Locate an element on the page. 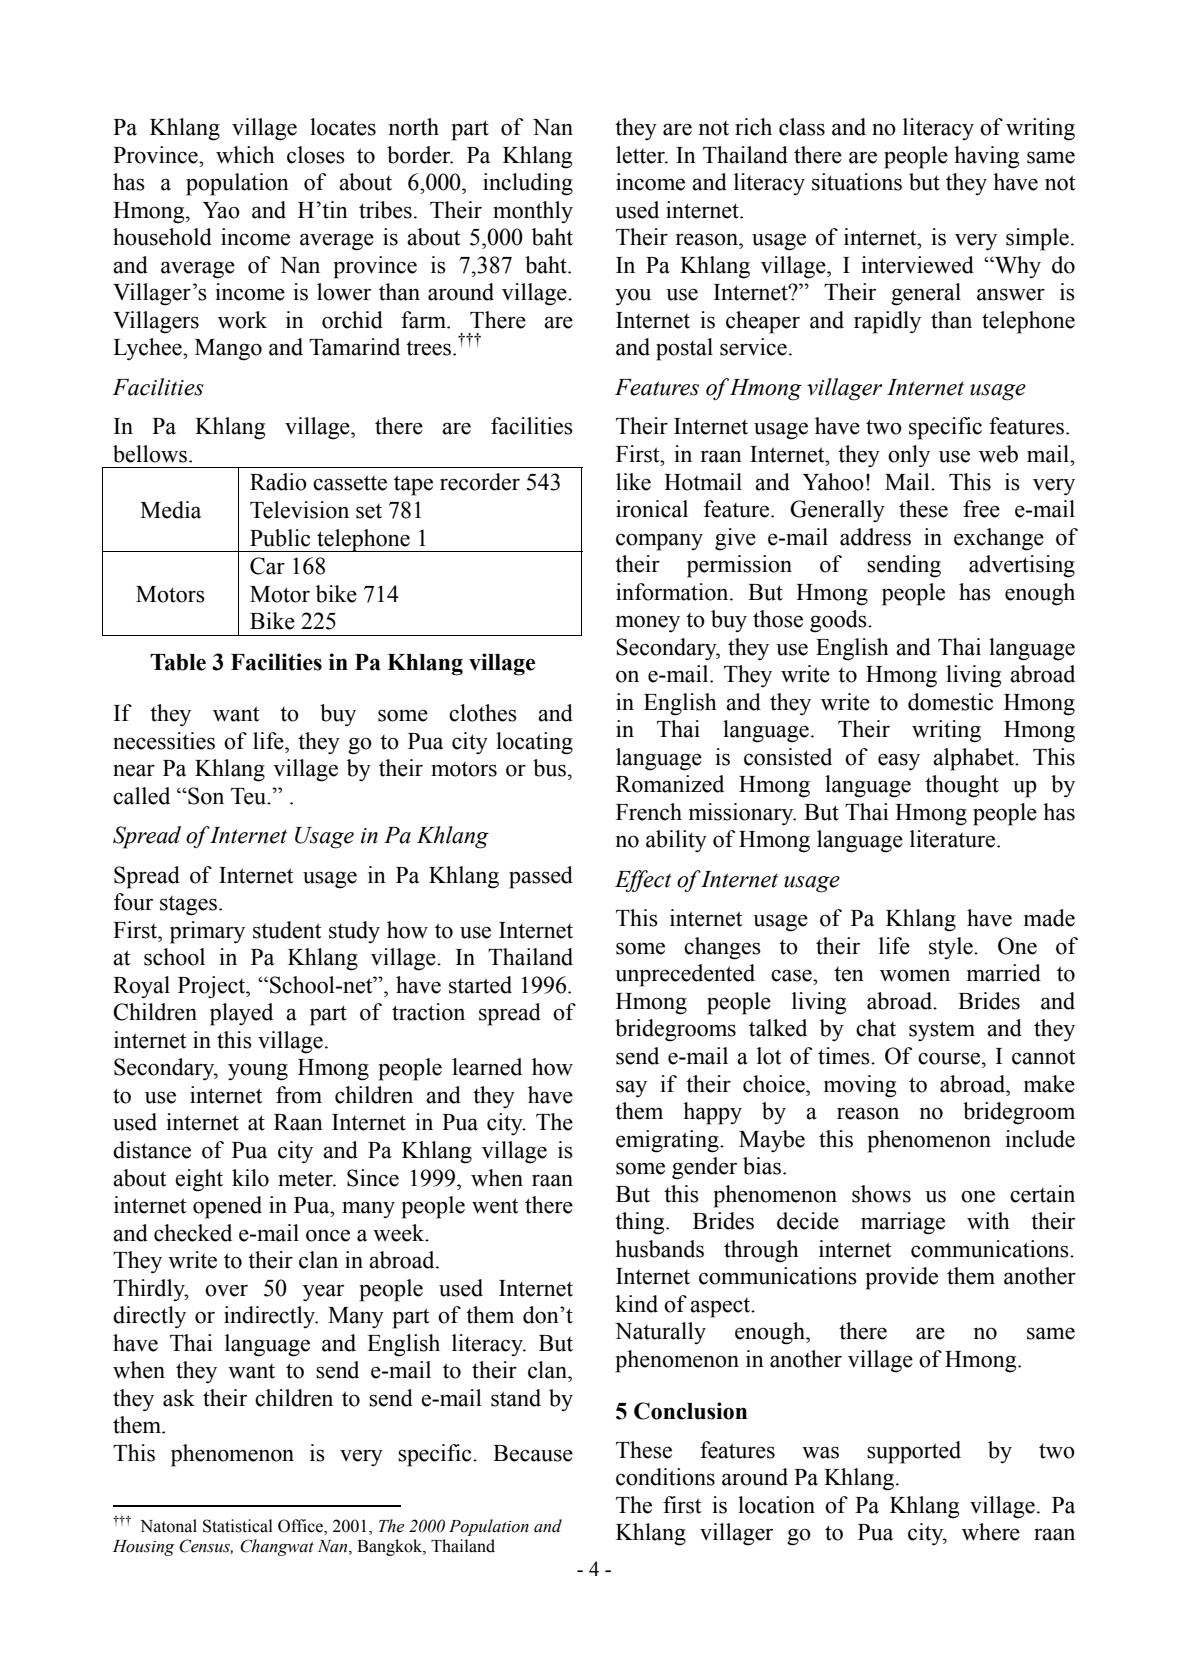 This image has height=1680, width=1188. letter is located at coordinates (641, 155).
